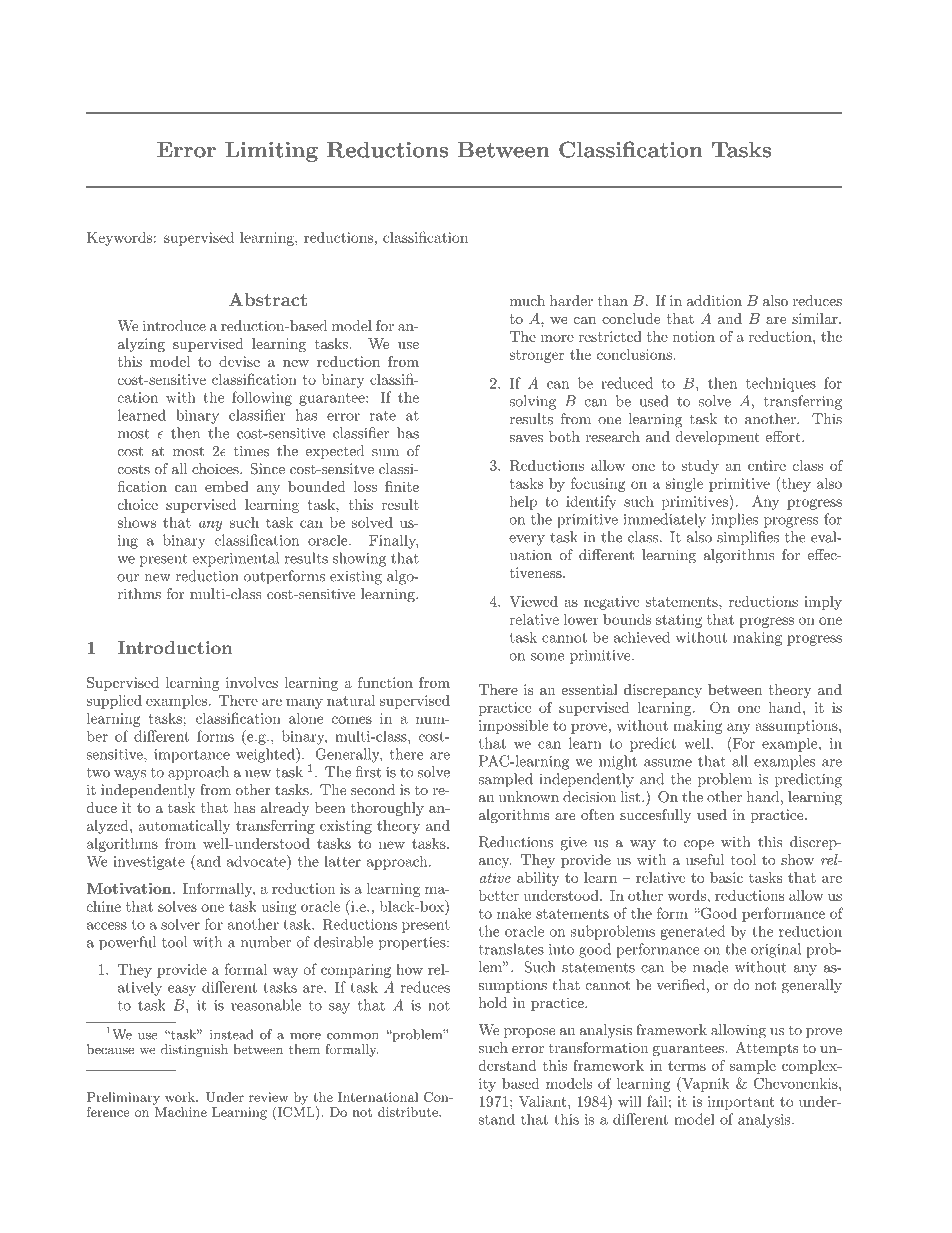 The height and width of the image is (1233, 952). I want to click on distribute, so click(409, 1112).
